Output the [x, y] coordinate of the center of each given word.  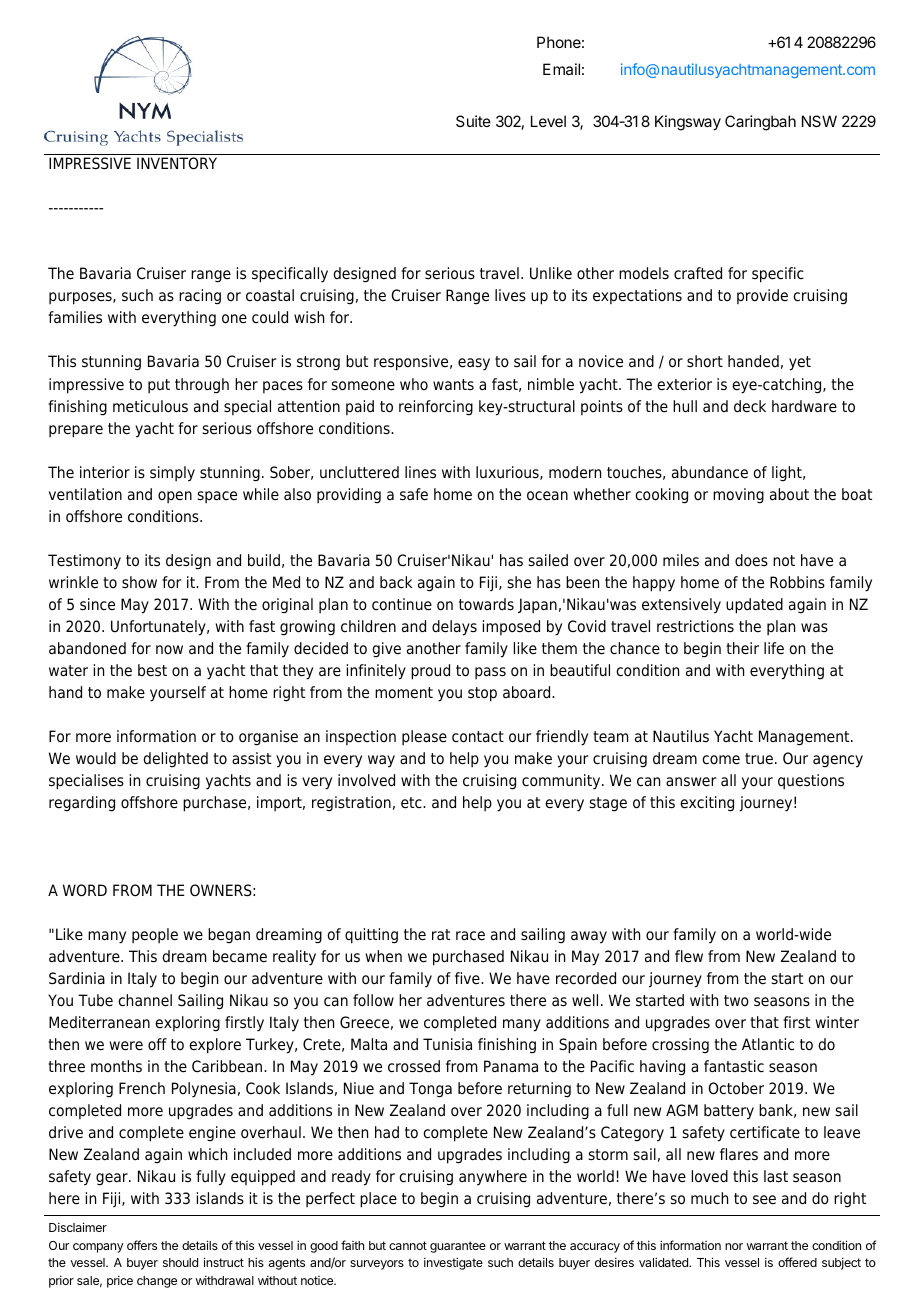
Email [561, 69]
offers [142, 1245]
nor [734, 1246]
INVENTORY [177, 163]
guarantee [458, 1247]
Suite [473, 121]
